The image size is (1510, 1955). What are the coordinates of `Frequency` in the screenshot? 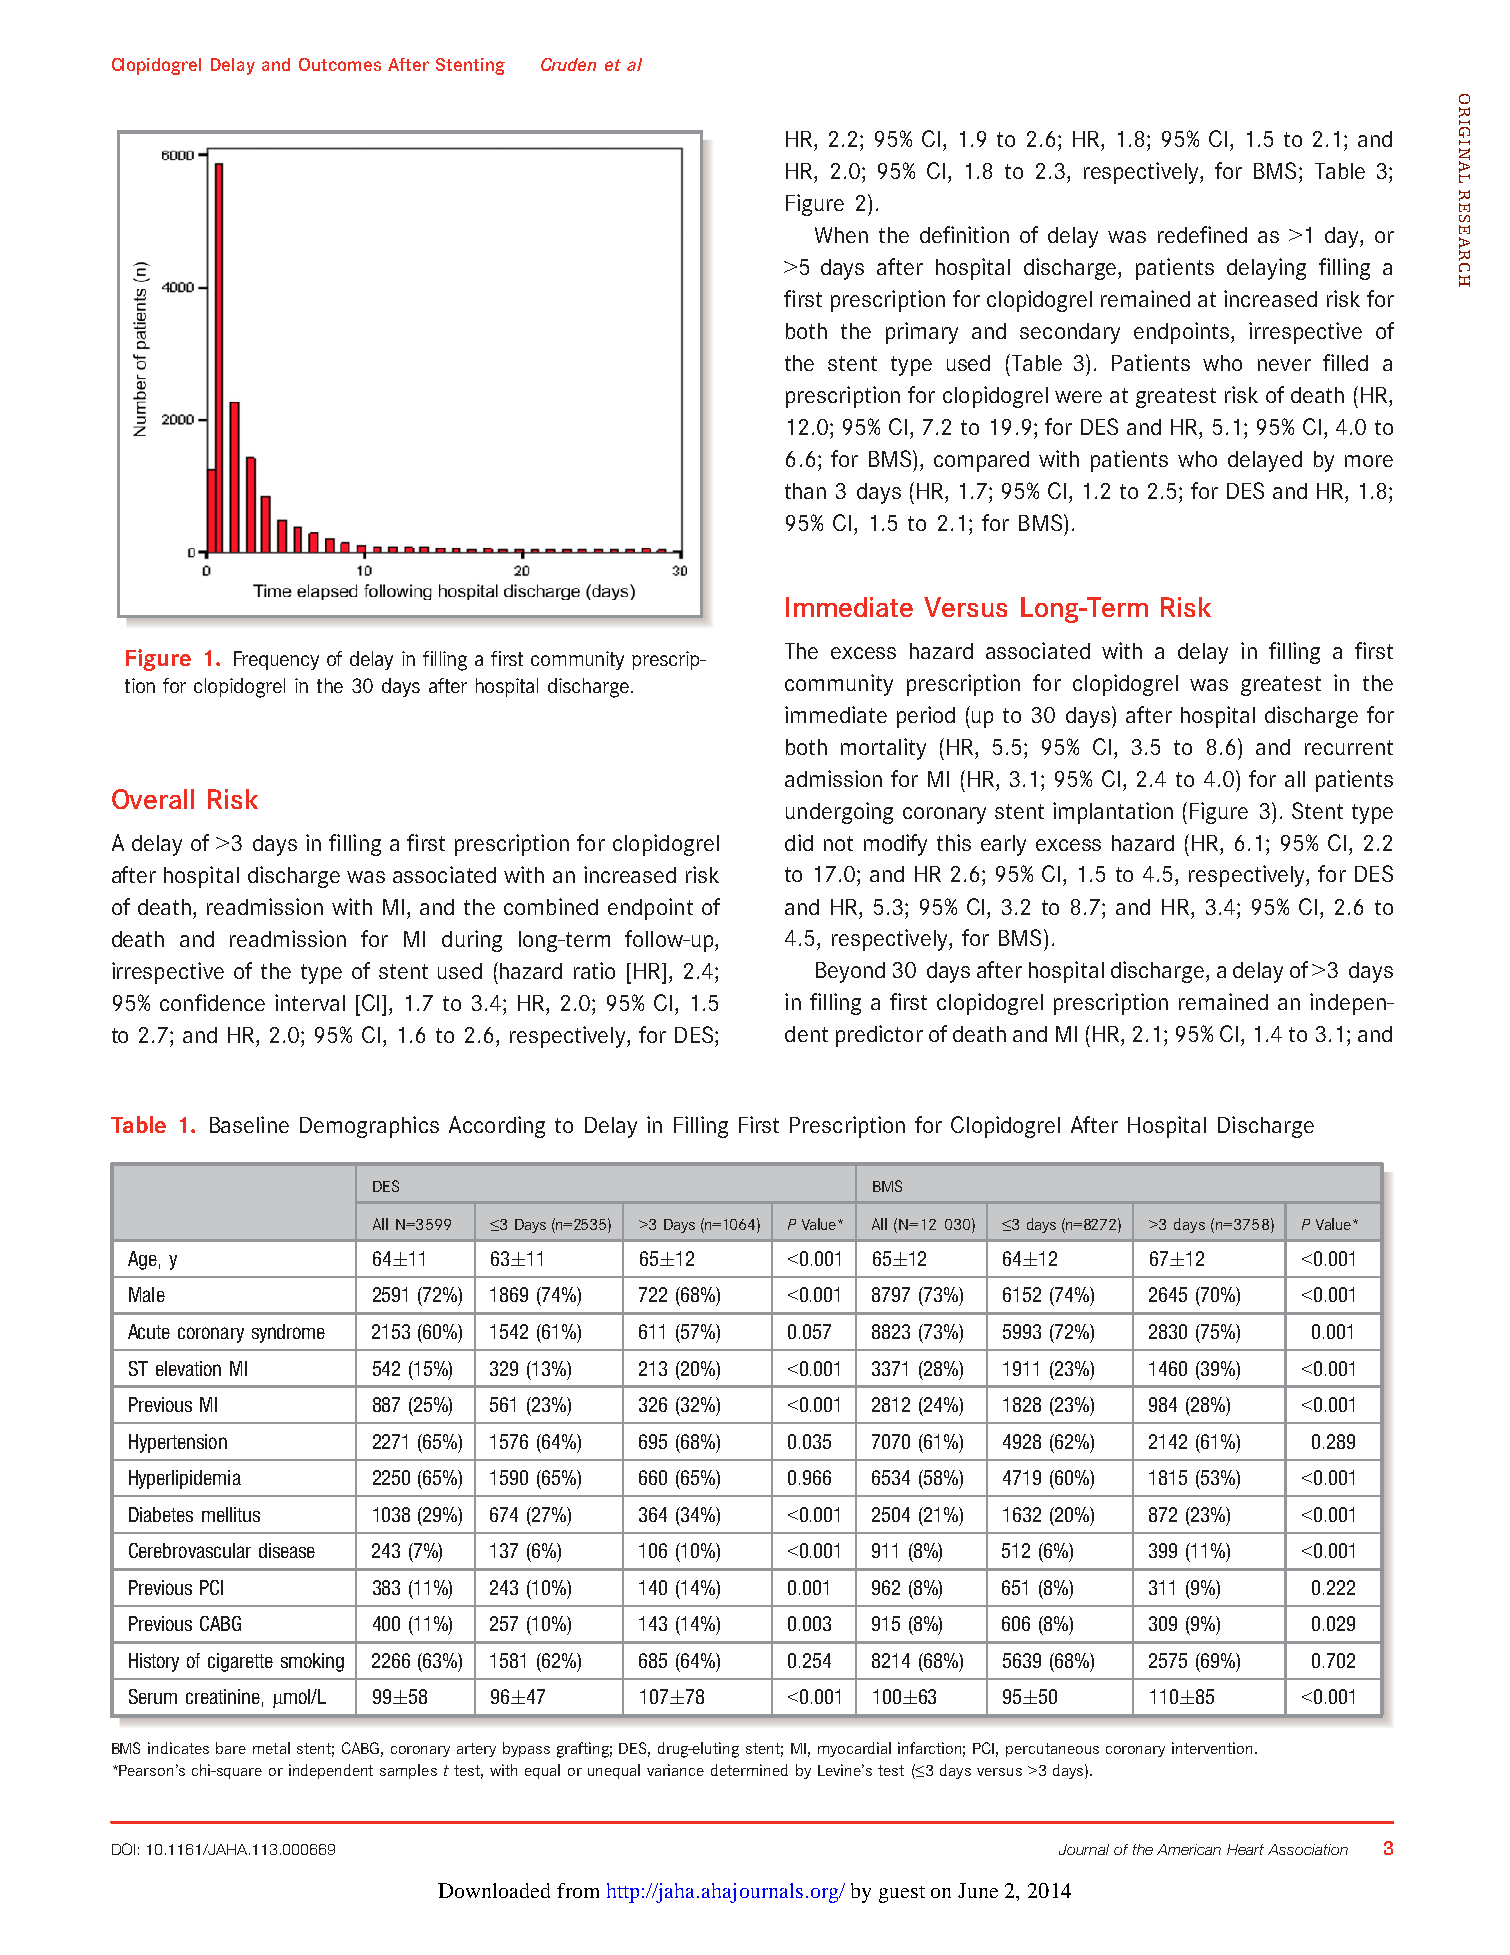 It's located at (276, 660).
